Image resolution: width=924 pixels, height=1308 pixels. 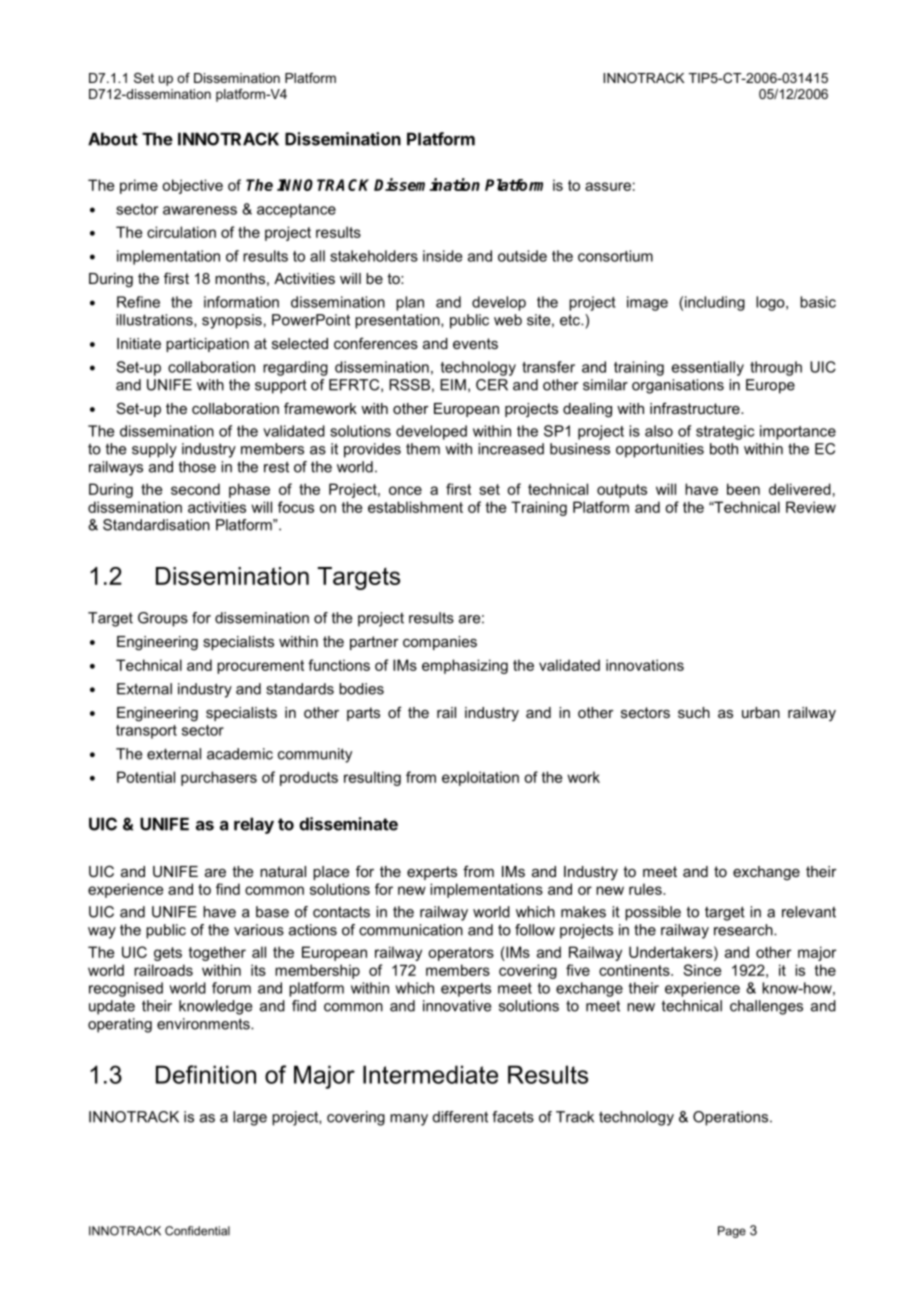 What do you see at coordinates (442, 256) in the document?
I see `inside` at bounding box center [442, 256].
